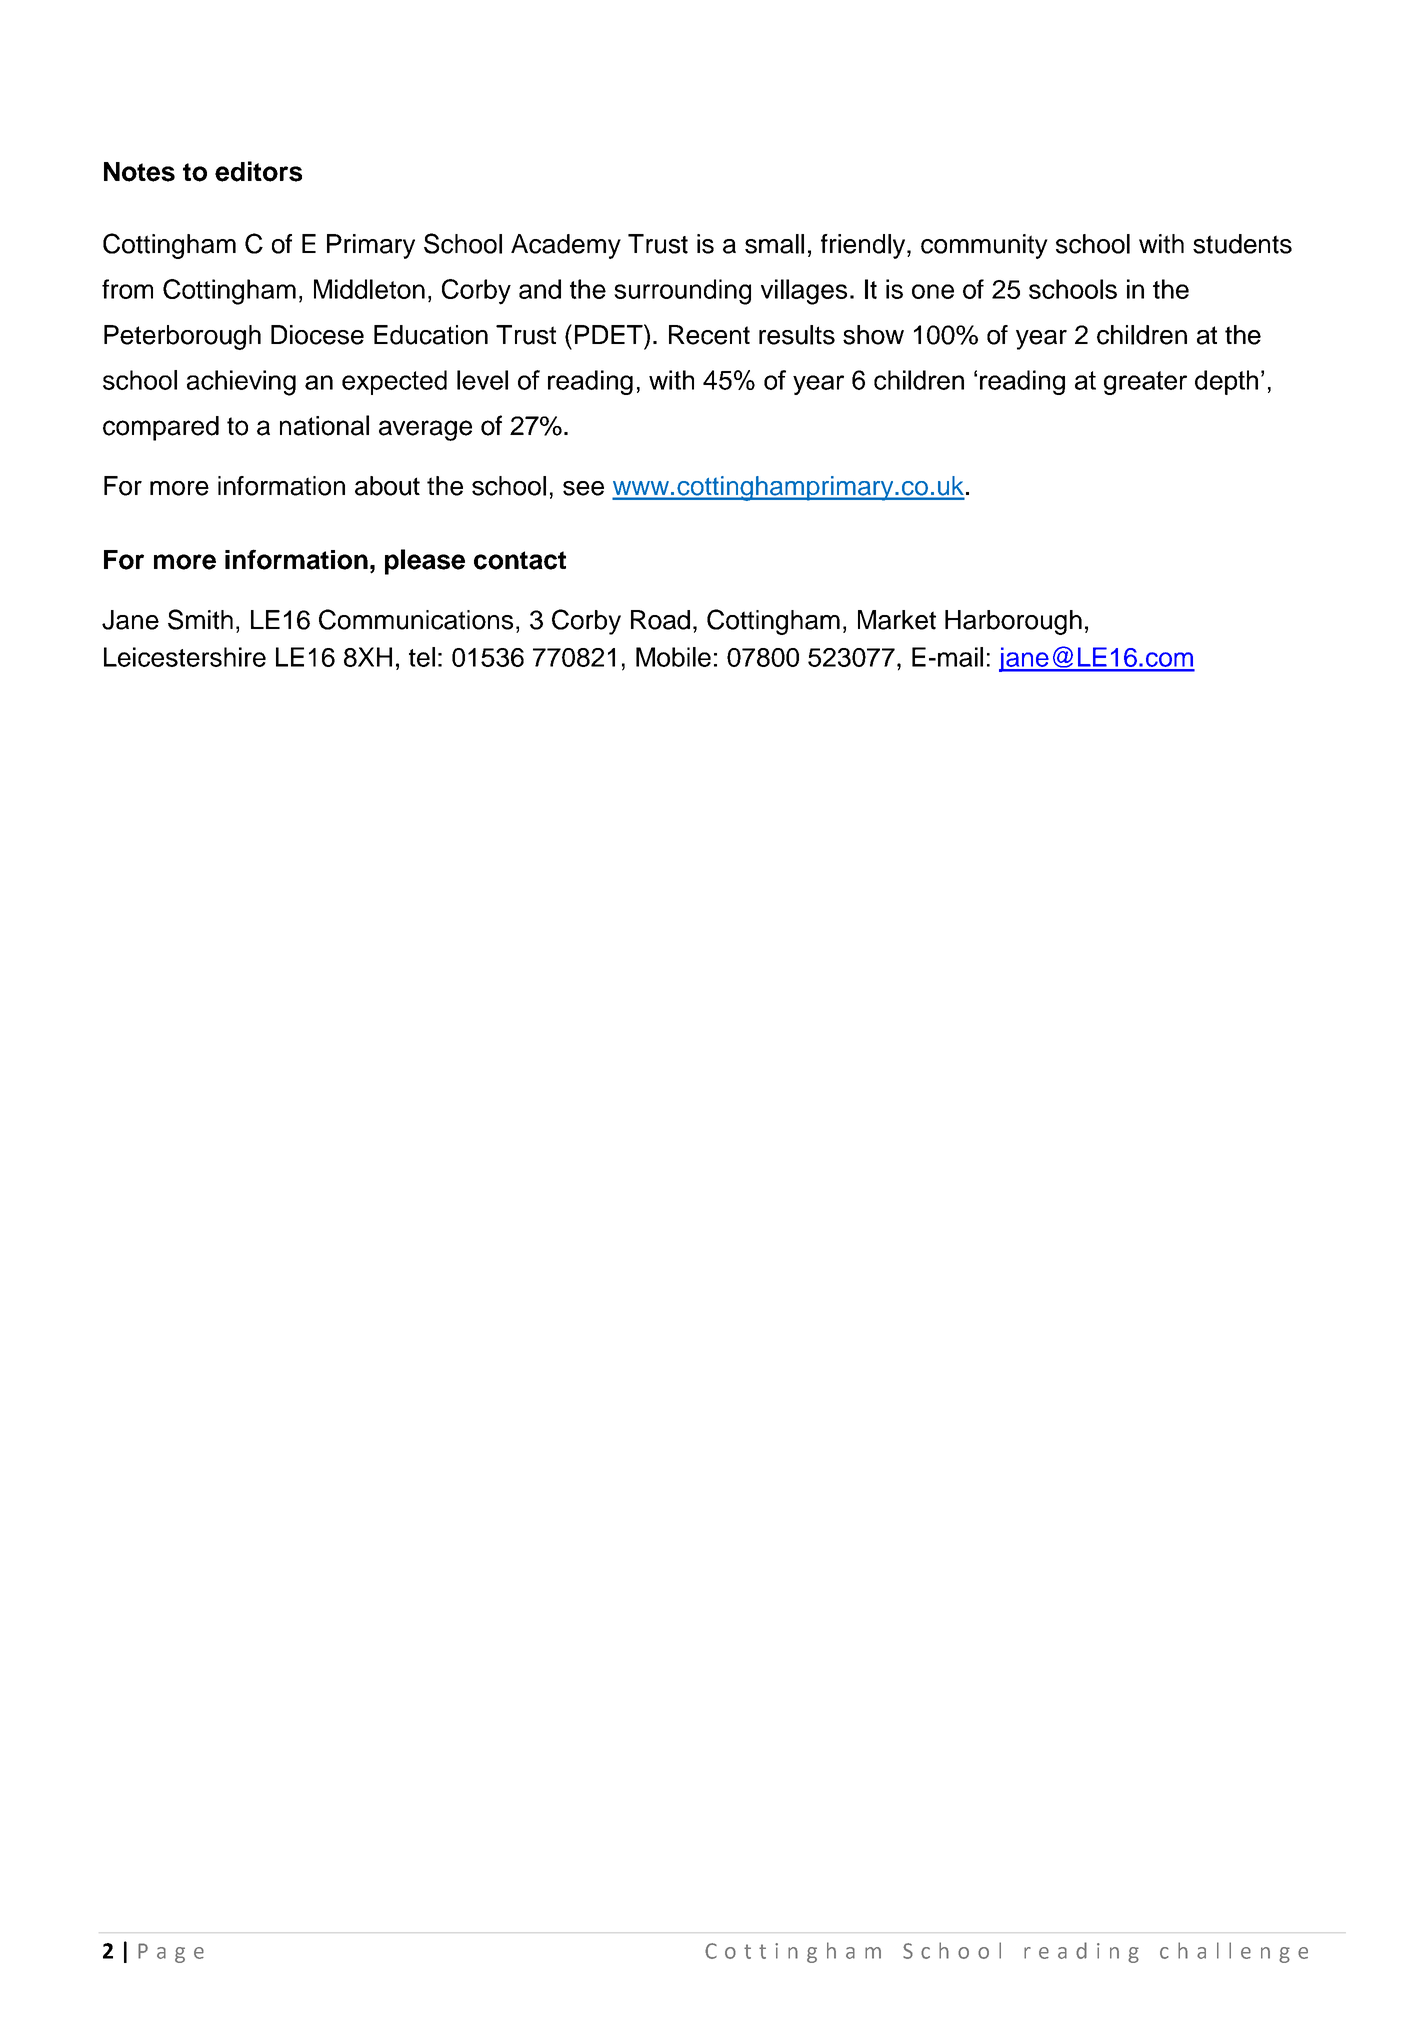 The image size is (1427, 2018). I want to click on please, so click(425, 562).
